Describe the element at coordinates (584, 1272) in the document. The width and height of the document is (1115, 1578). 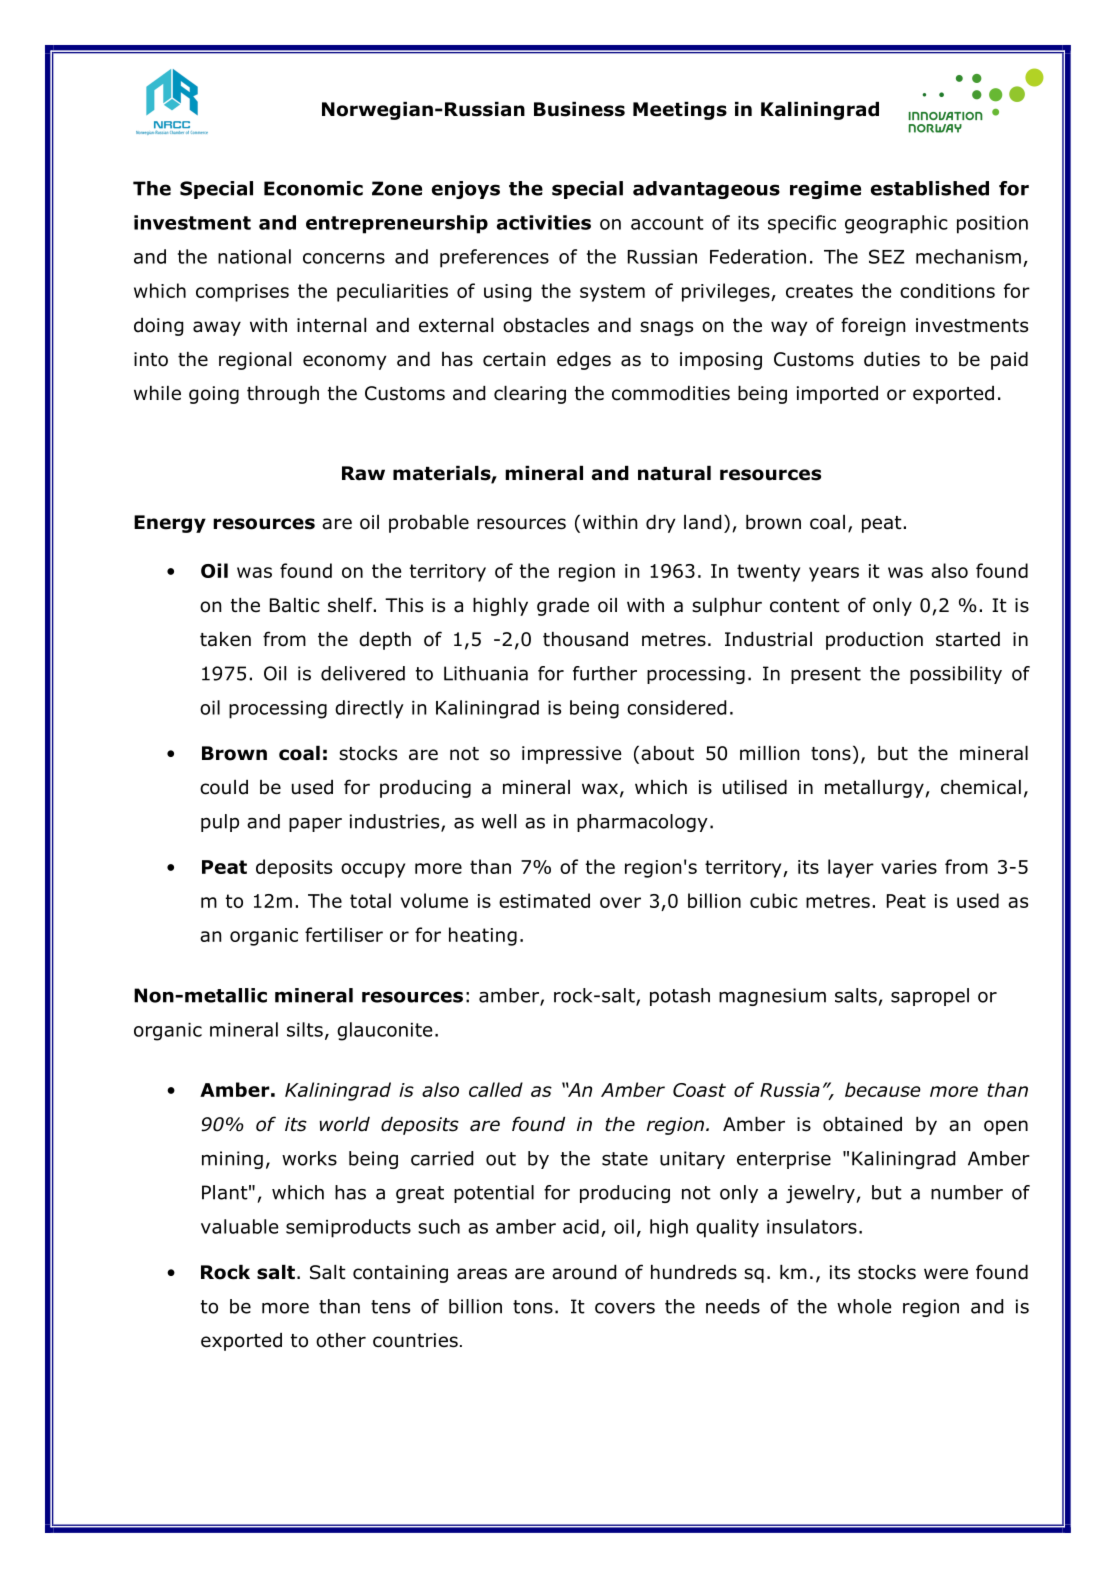
I see `around` at that location.
